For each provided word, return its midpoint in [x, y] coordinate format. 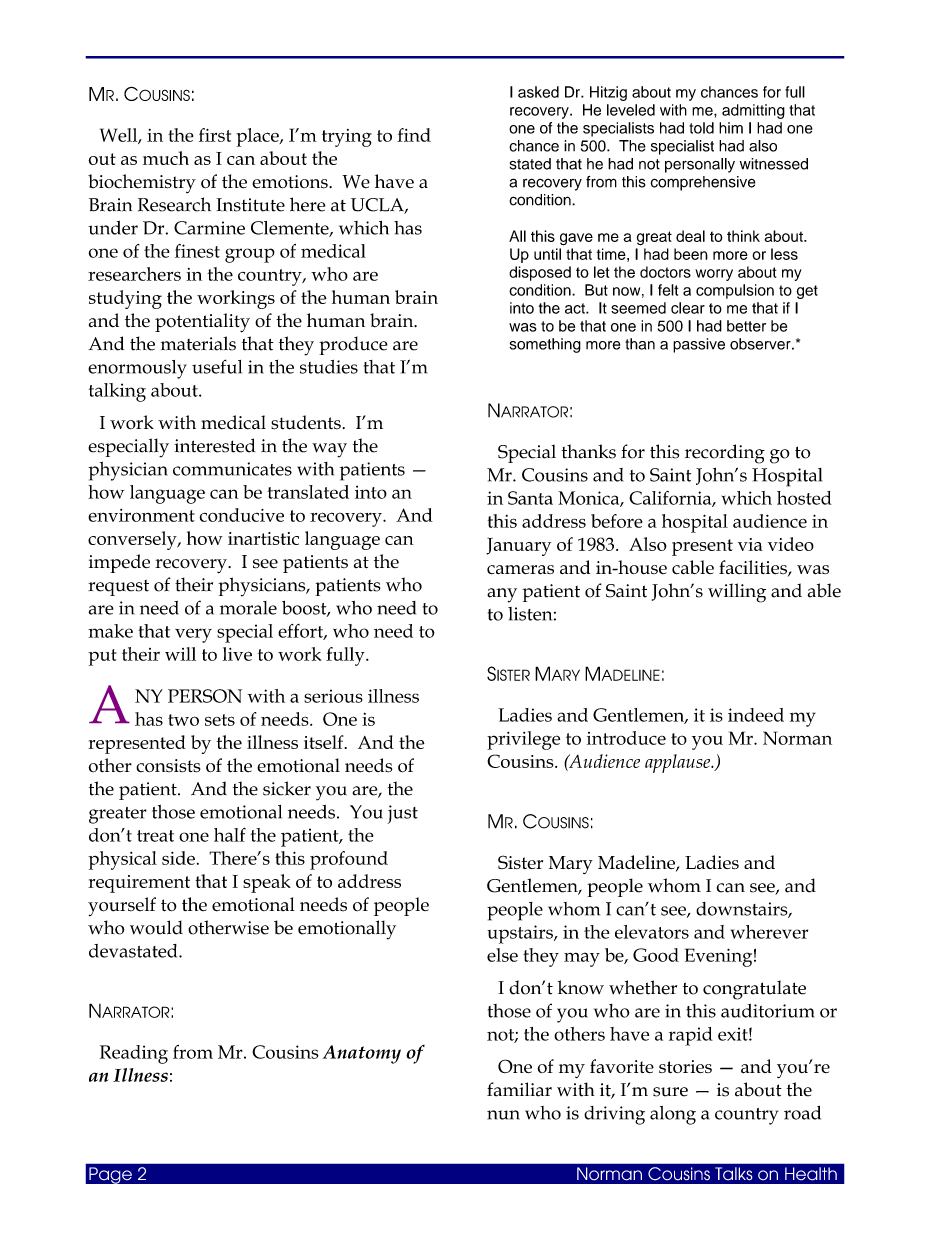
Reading [134, 1054]
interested [214, 445]
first [215, 135]
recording [725, 454]
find [414, 135]
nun [503, 1115]
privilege [523, 740]
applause [679, 763]
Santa [530, 498]
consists [168, 766]
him [731, 128]
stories [685, 1066]
